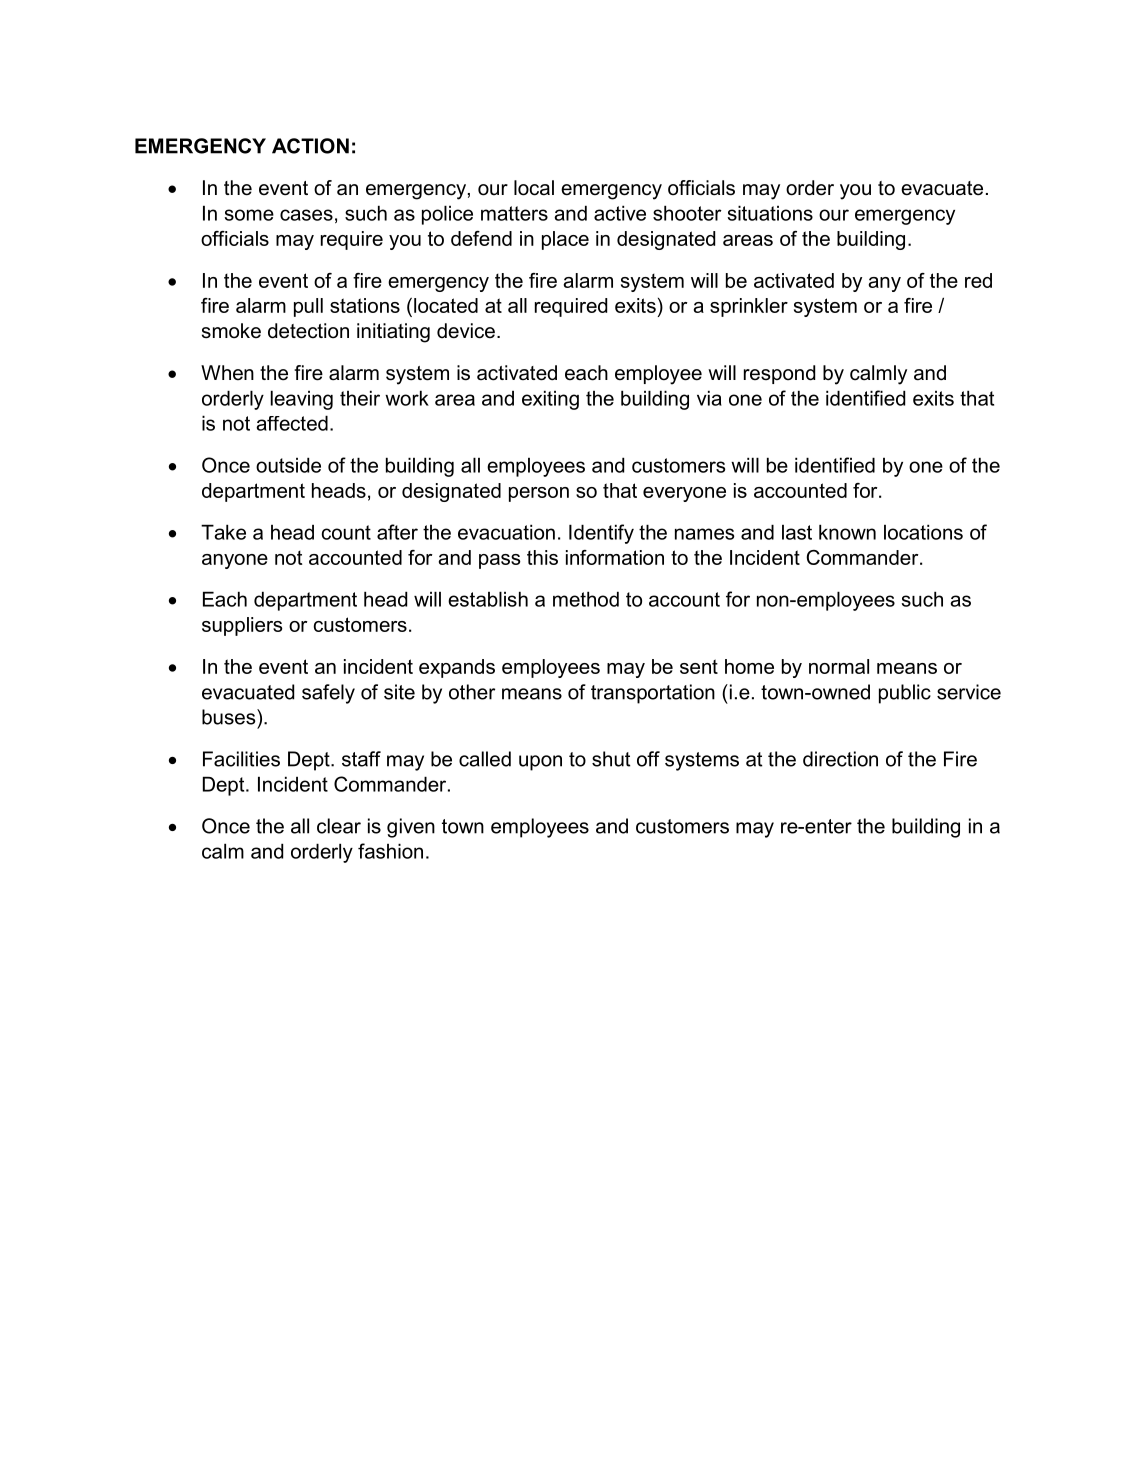 The width and height of the page is (1139, 1474). Describe the element at coordinates (779, 374) in the page. I see `respond` at that location.
